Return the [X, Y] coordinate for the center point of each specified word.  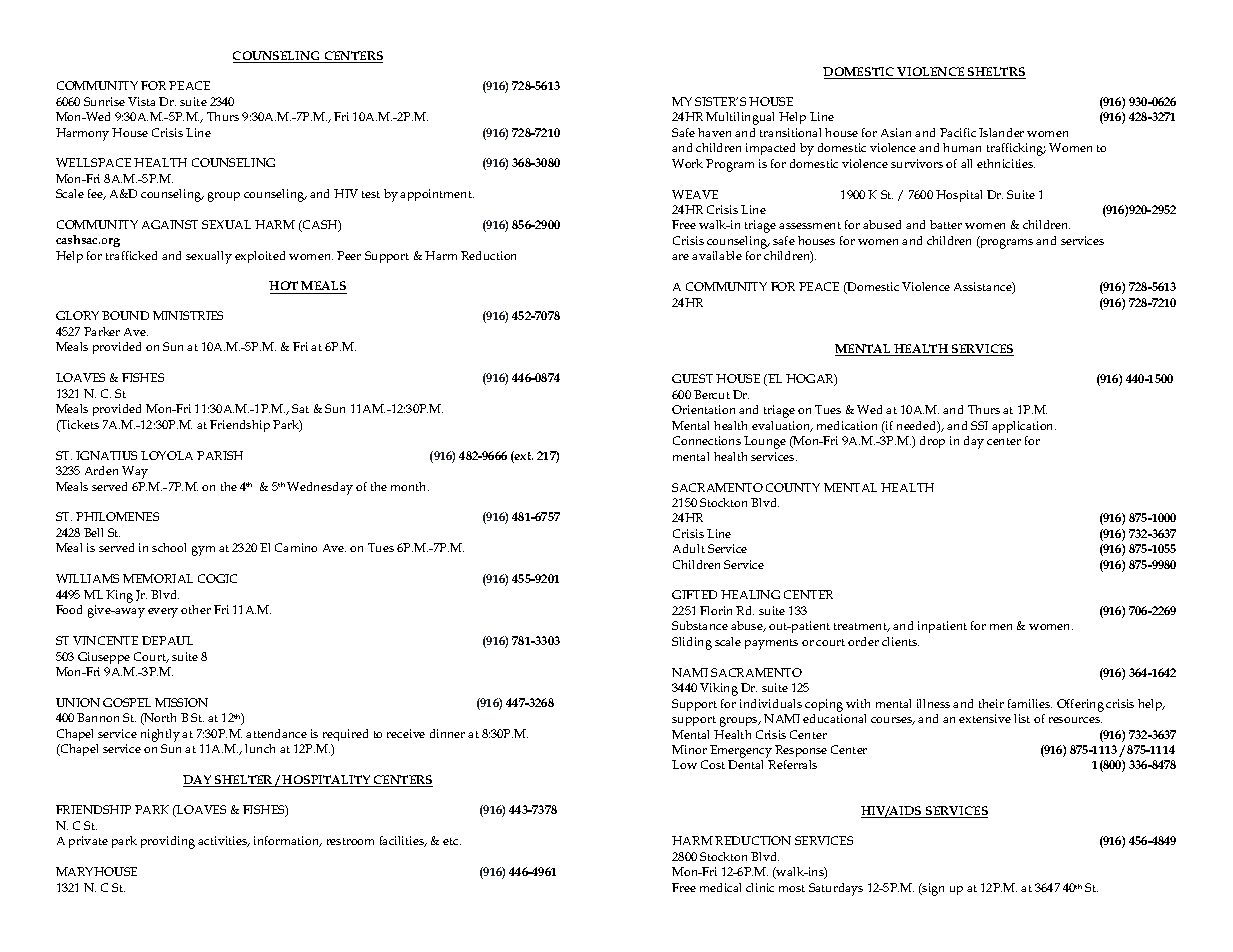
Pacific [958, 132]
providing [168, 842]
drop [932, 442]
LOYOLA [167, 455]
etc [452, 841]
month [410, 486]
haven [714, 132]
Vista [141, 101]
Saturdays [836, 889]
